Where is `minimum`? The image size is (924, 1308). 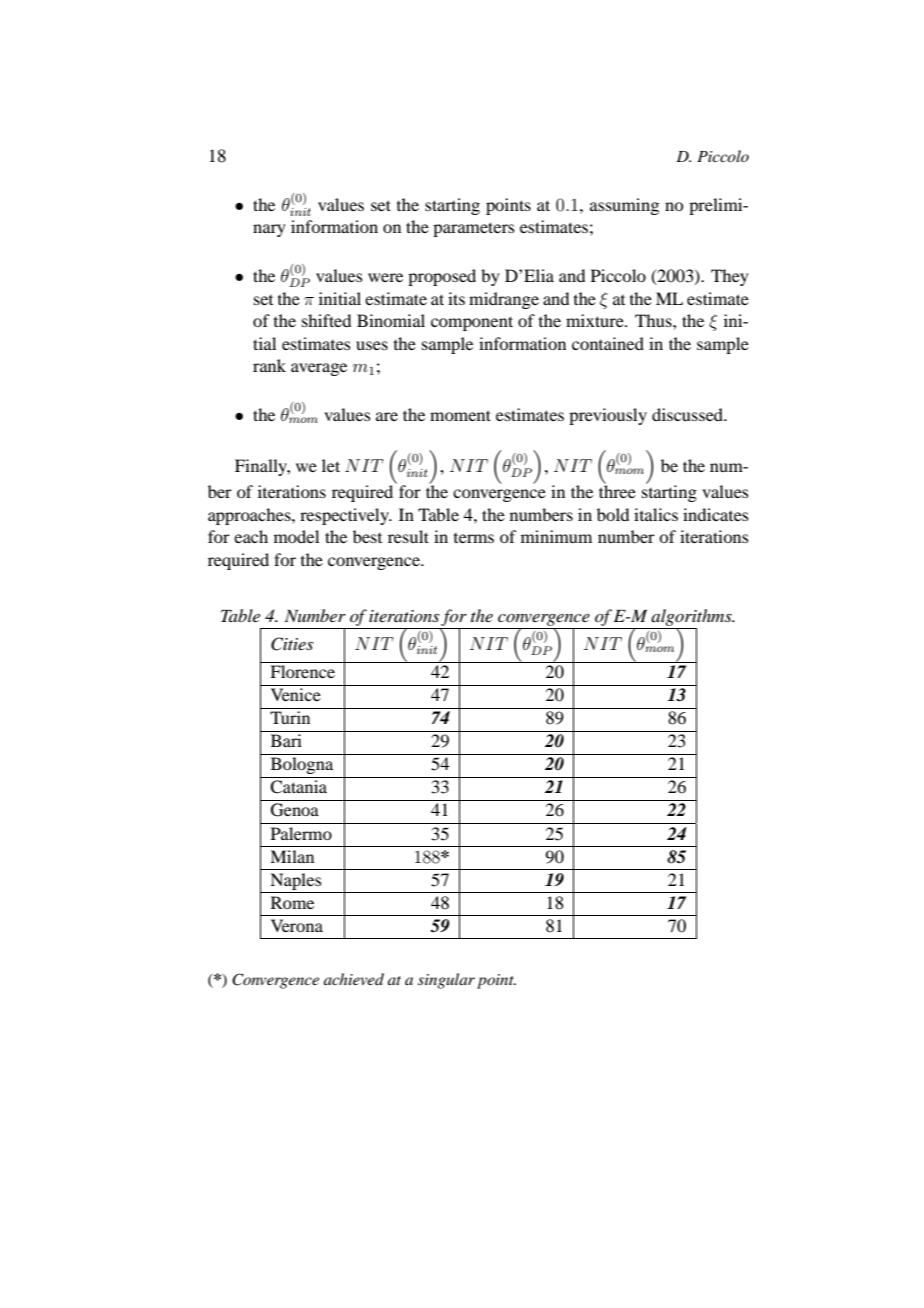 minimum is located at coordinates (556, 536).
